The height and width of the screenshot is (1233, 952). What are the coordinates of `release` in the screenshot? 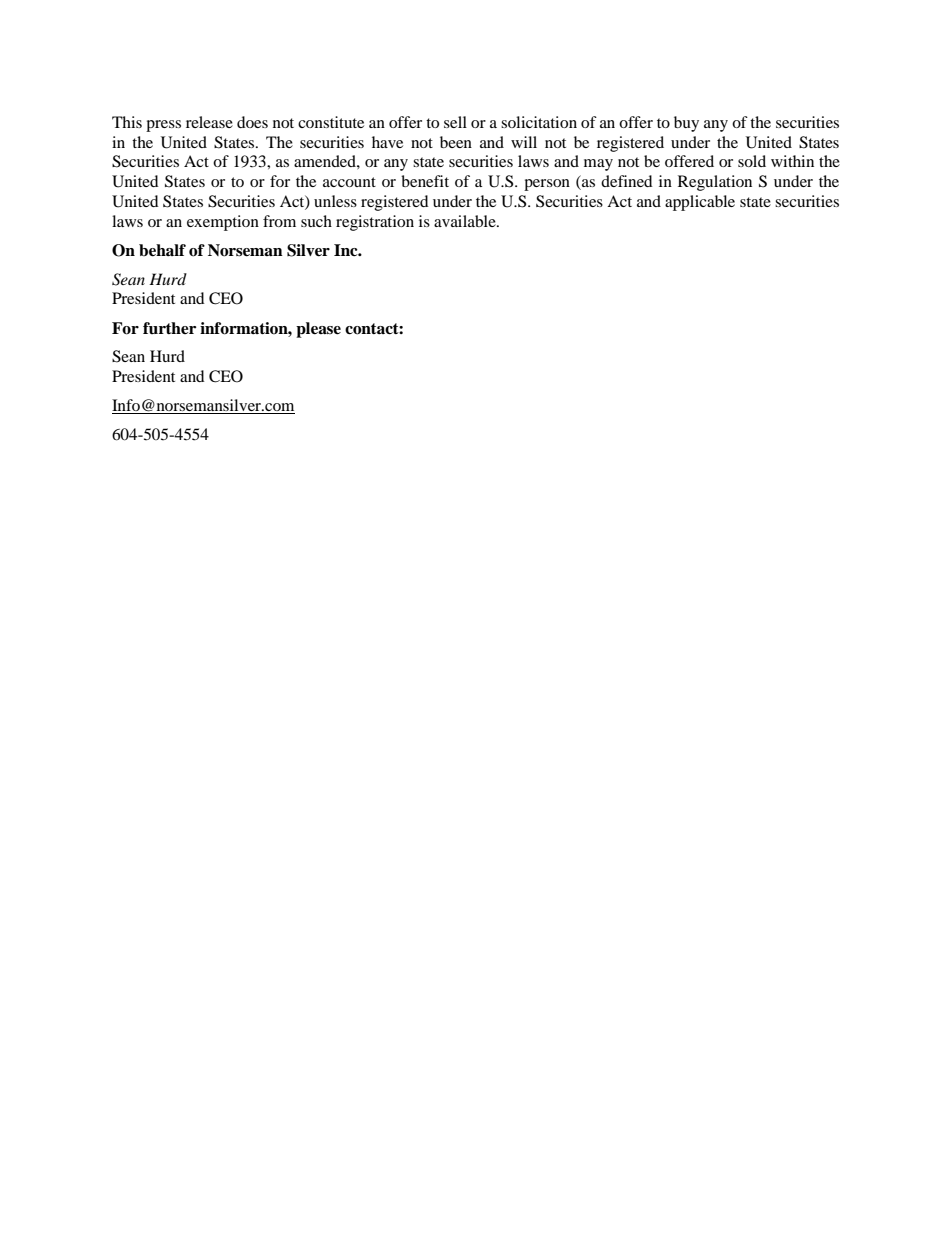 It's located at (209, 122).
